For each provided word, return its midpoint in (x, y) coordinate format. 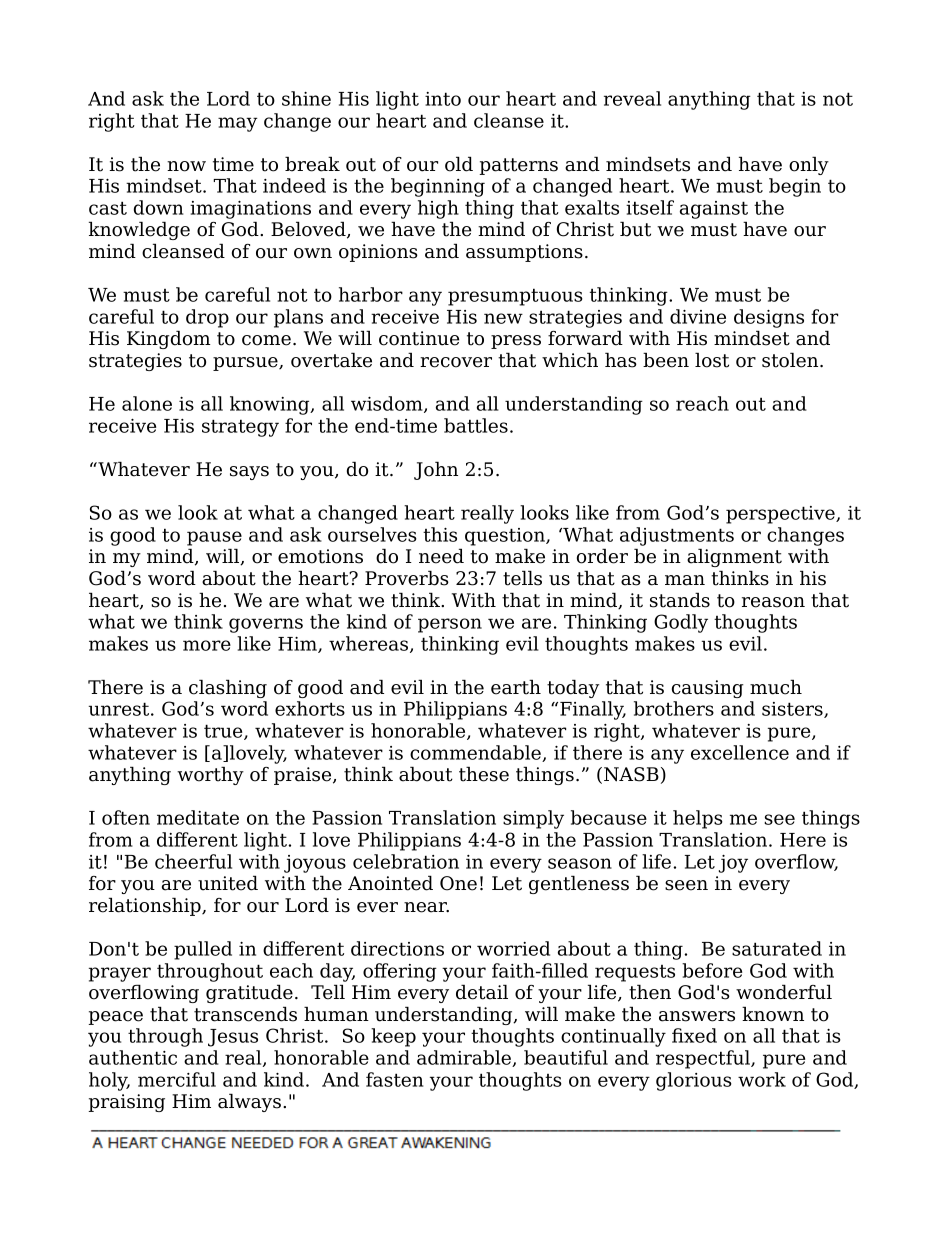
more (207, 645)
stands (680, 600)
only (809, 165)
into (443, 99)
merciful (177, 1079)
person (450, 625)
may (237, 124)
